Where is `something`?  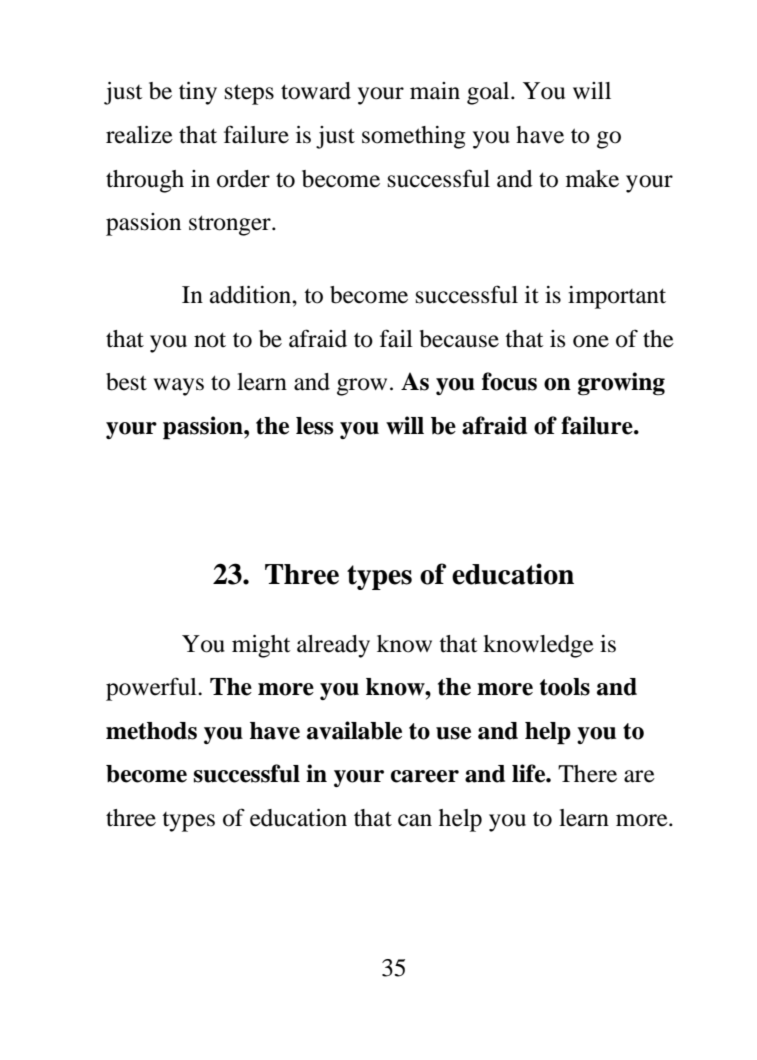
something is located at coordinates (414, 137).
